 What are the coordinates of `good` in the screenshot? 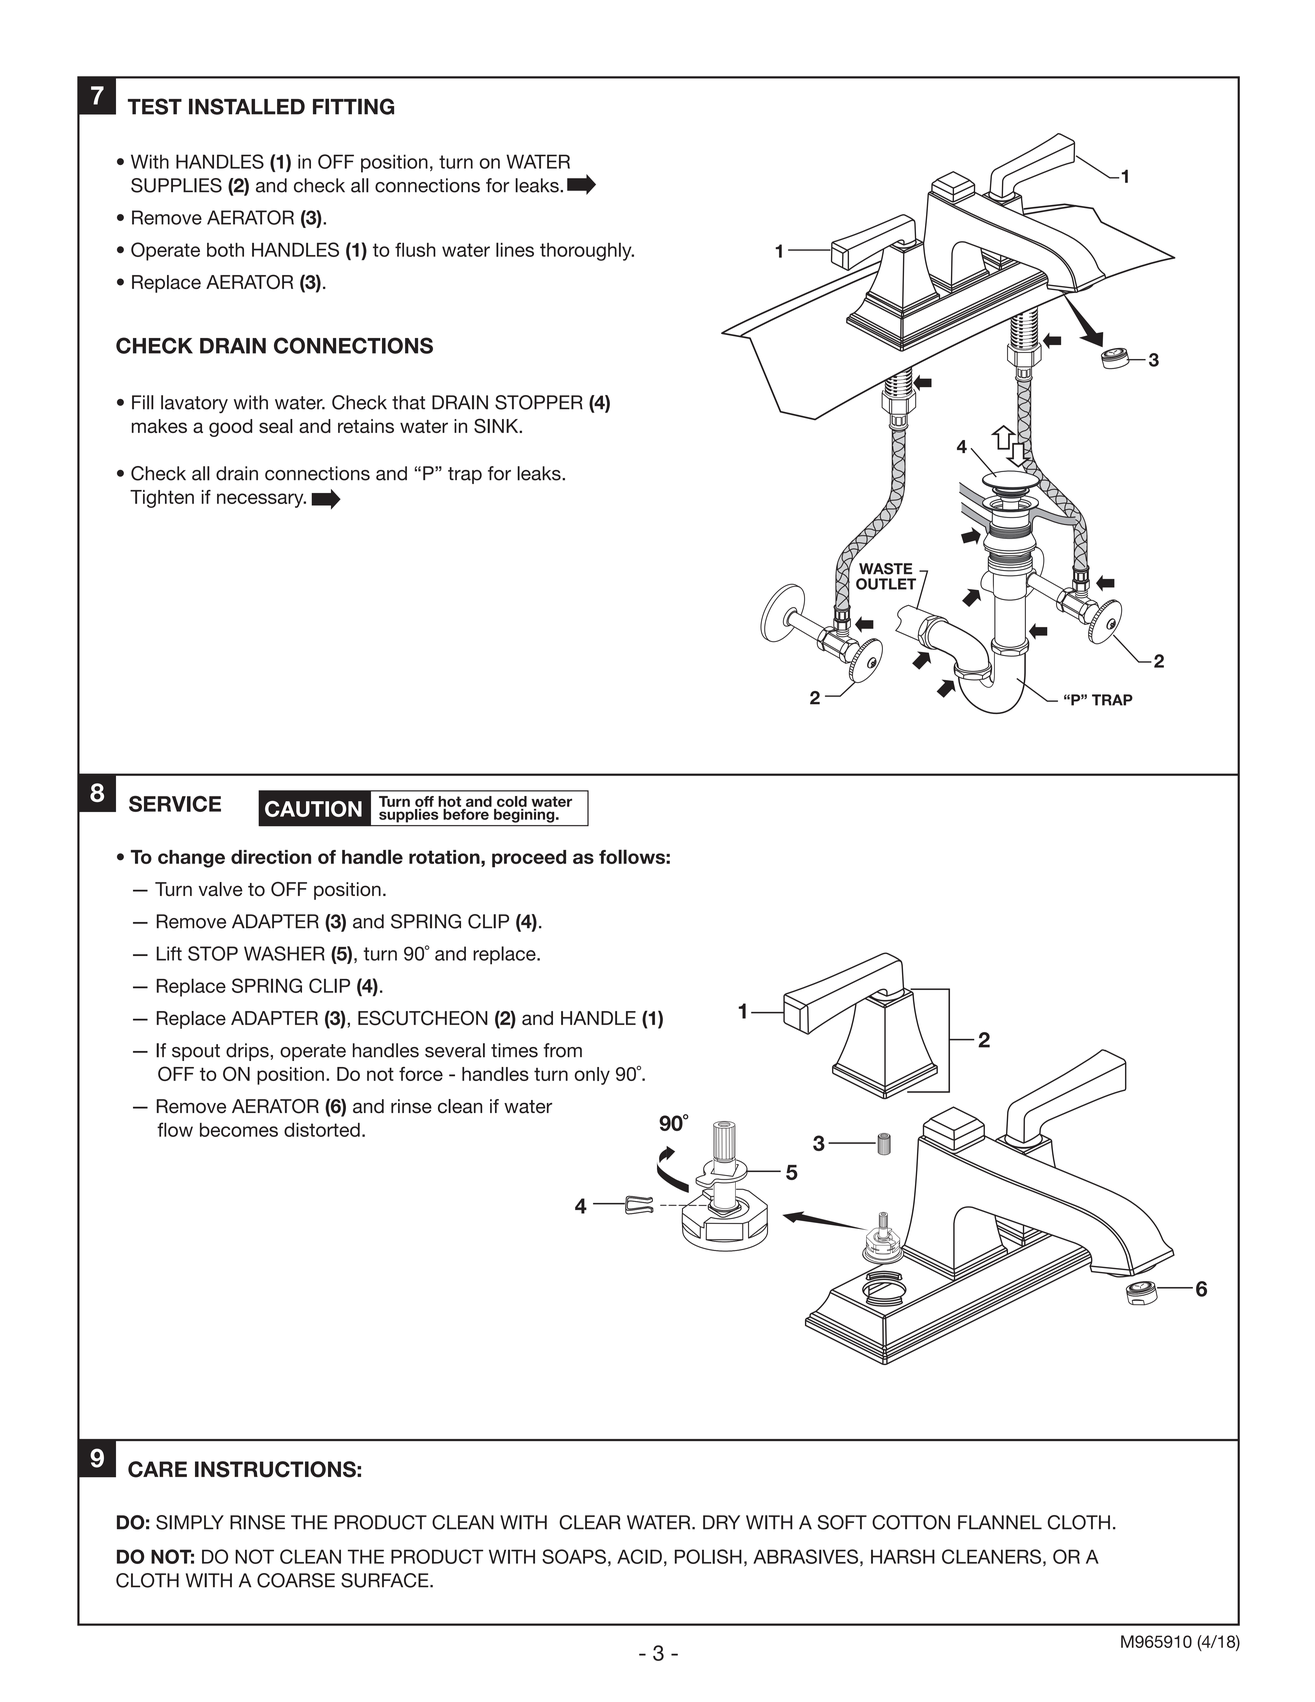 It's located at (230, 428).
